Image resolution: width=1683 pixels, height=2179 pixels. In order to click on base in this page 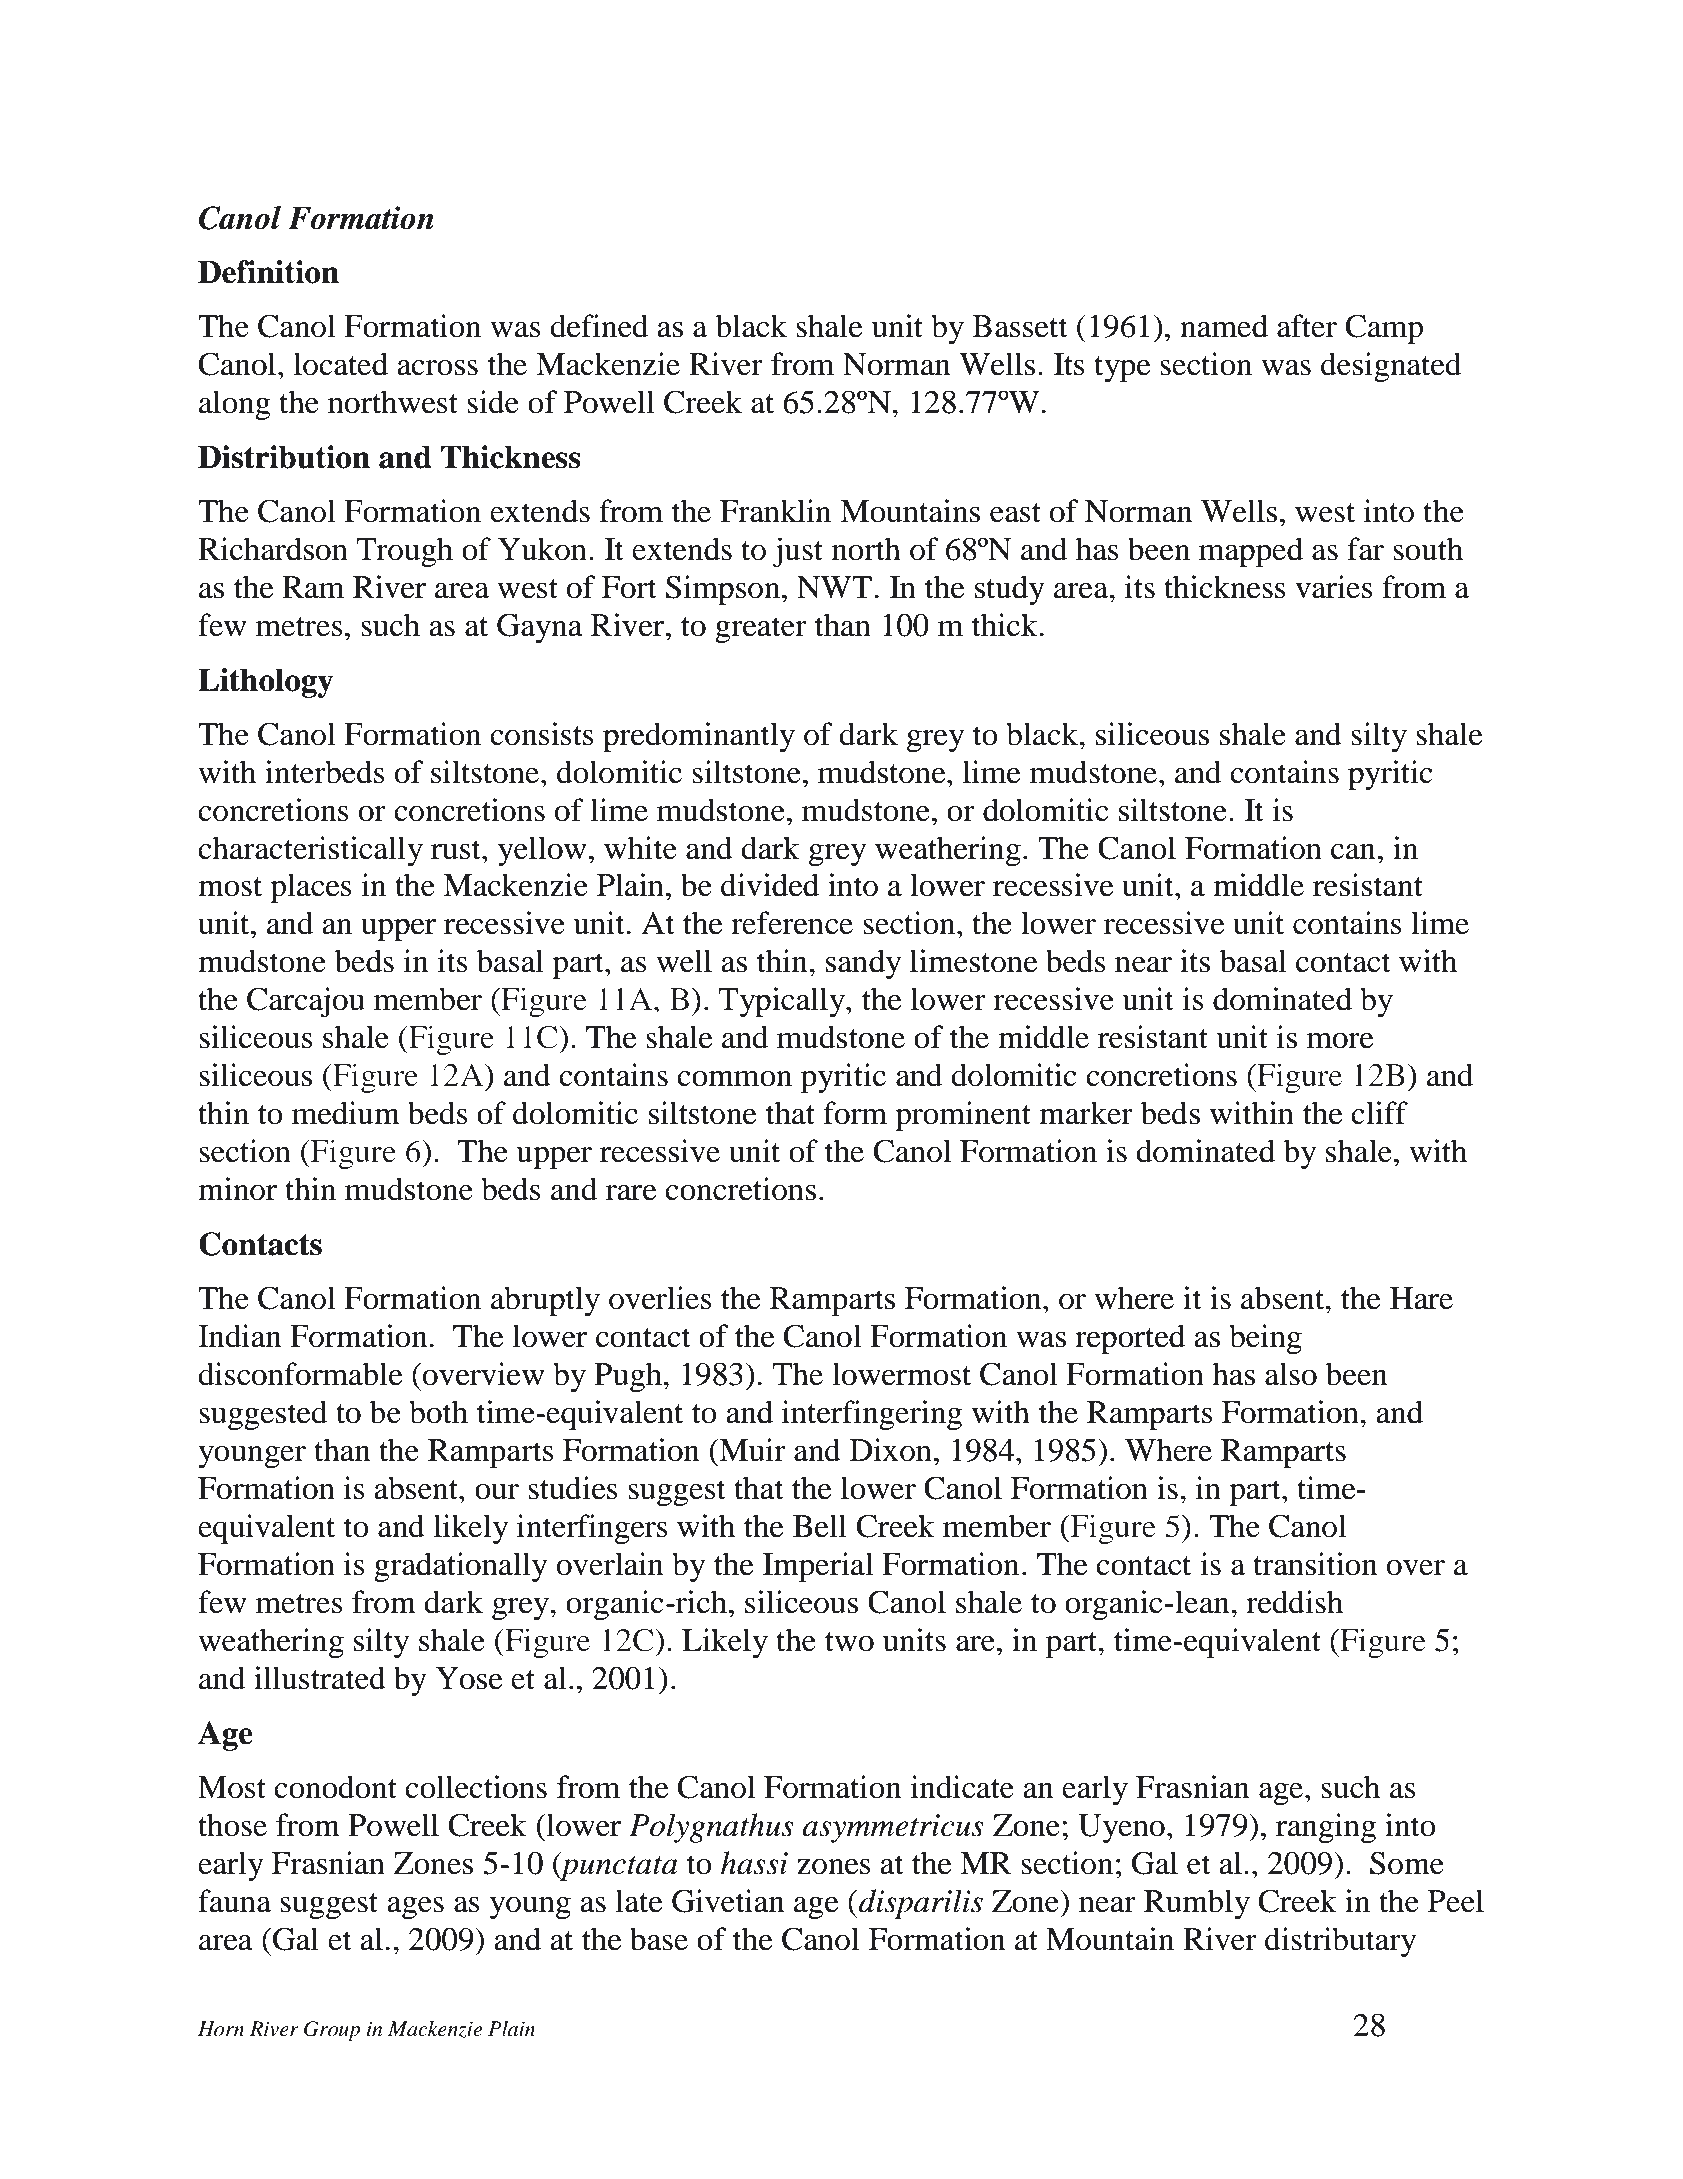, I will do `click(659, 1939)`.
